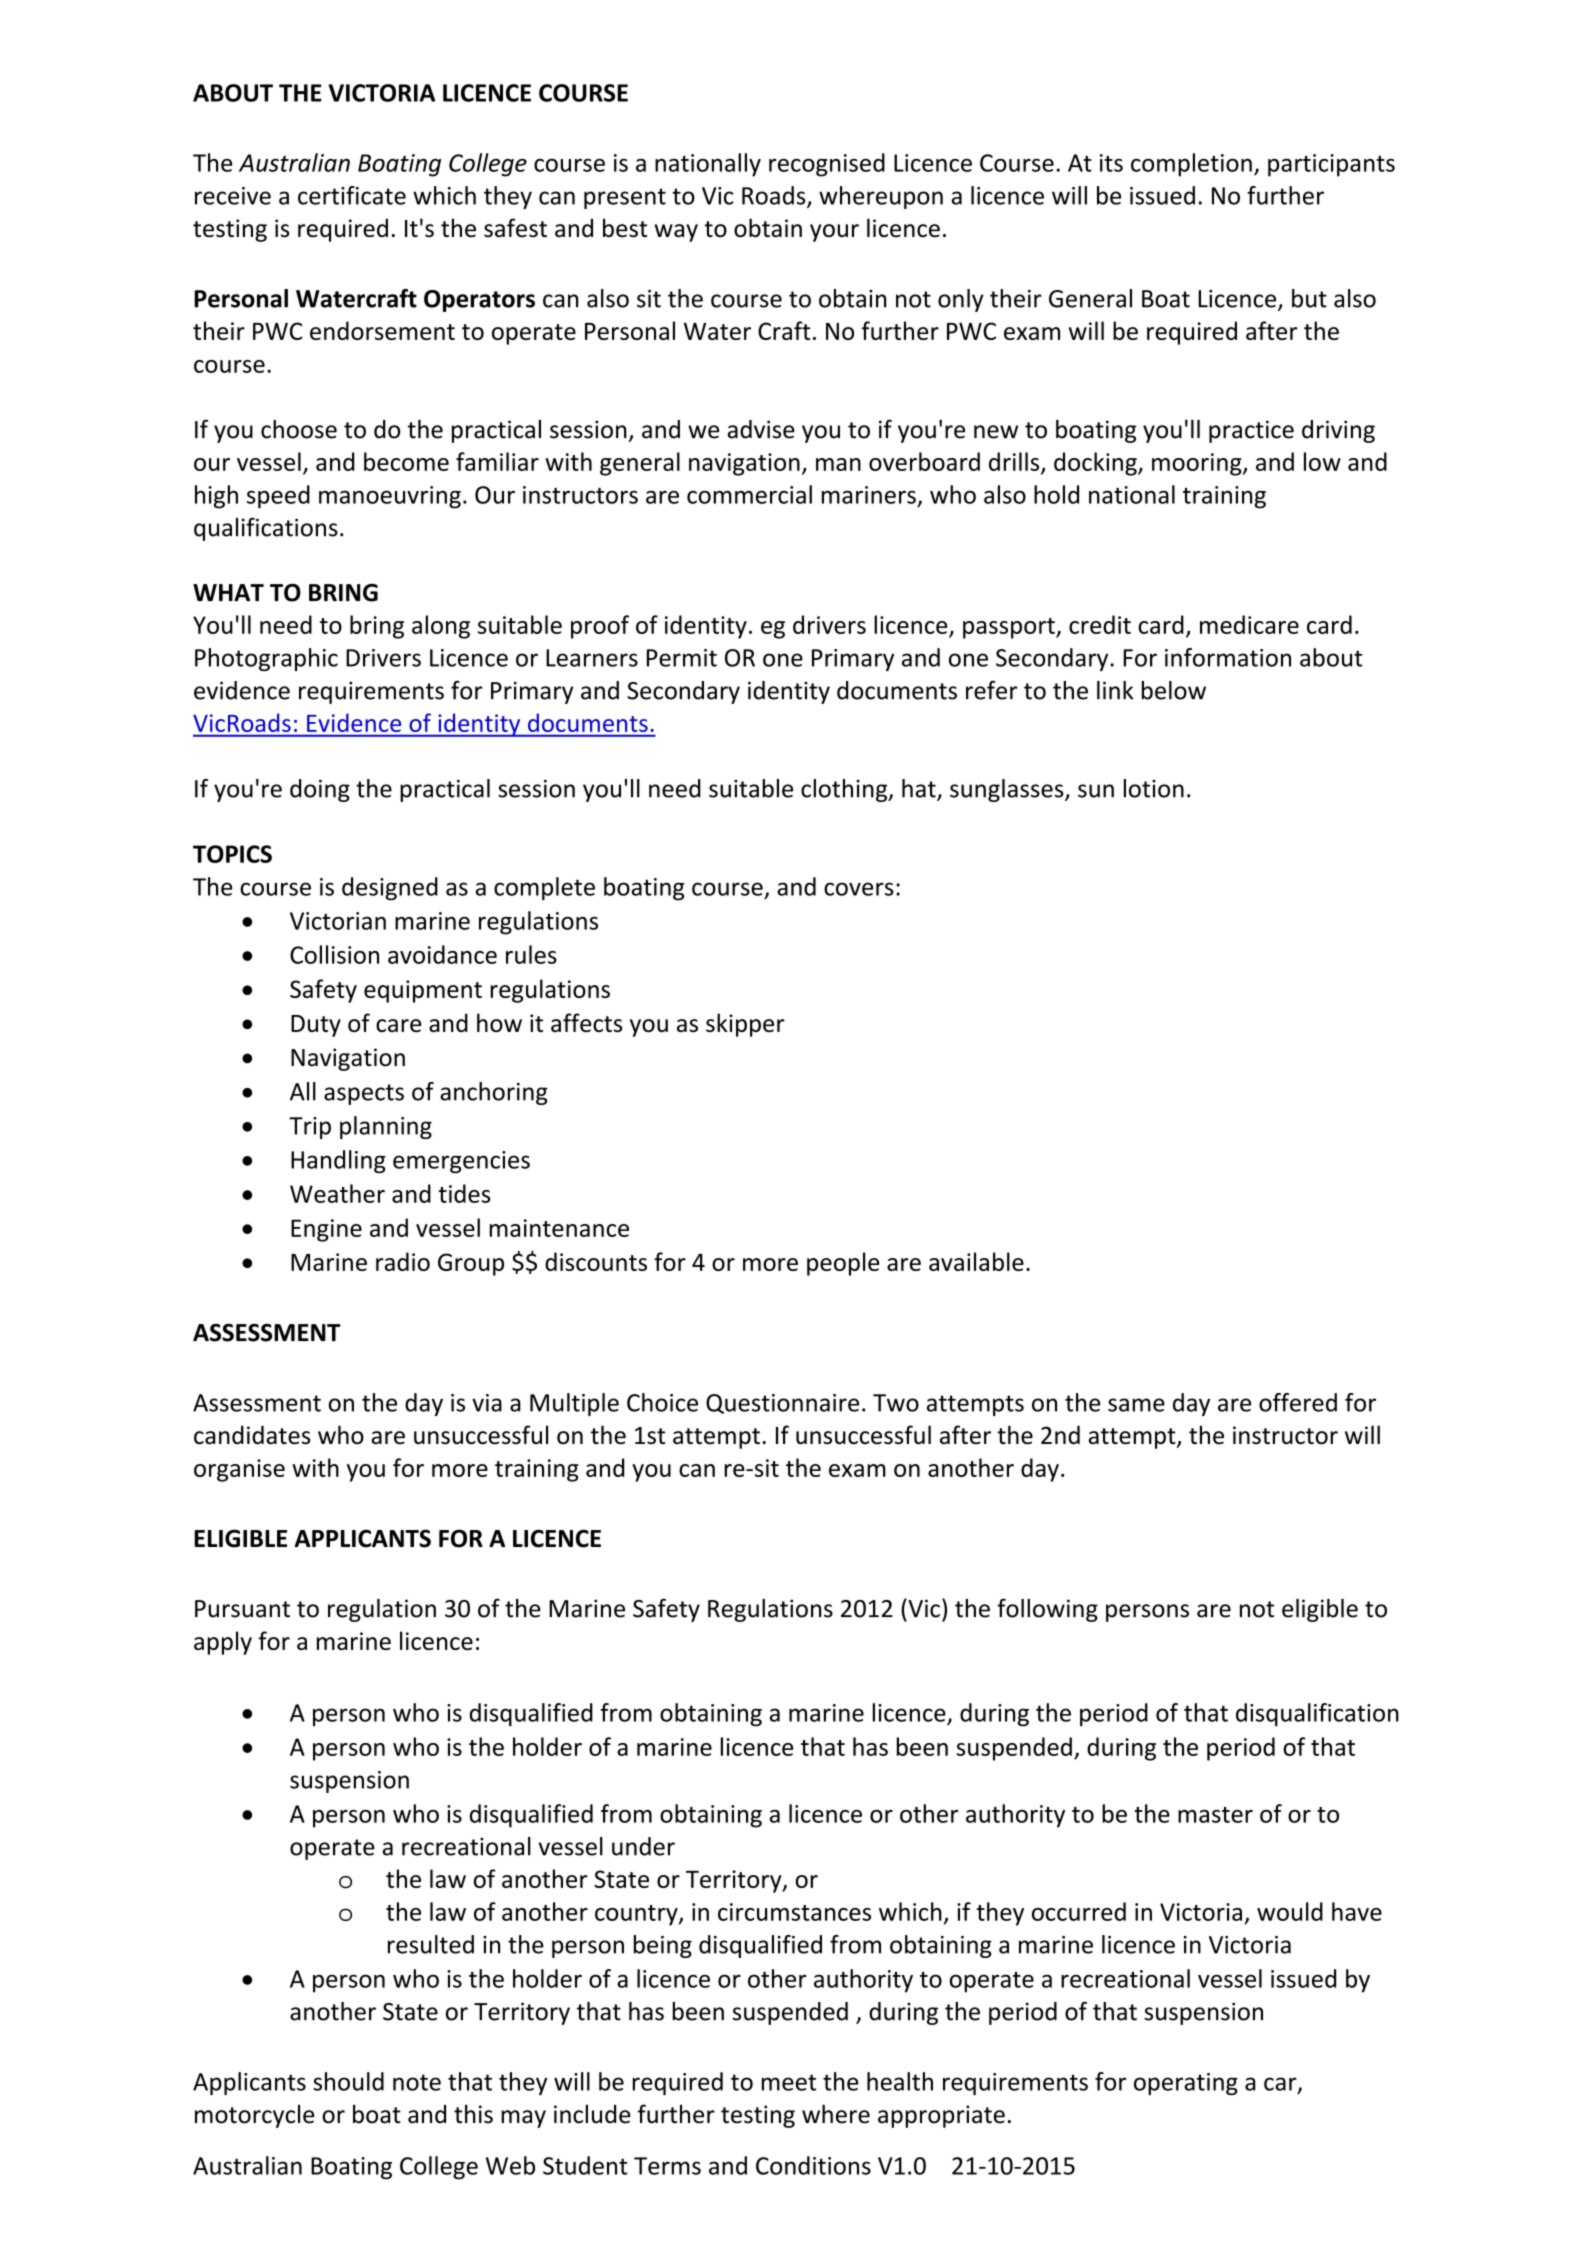  What do you see at coordinates (352, 195) in the document?
I see `certificate` at bounding box center [352, 195].
